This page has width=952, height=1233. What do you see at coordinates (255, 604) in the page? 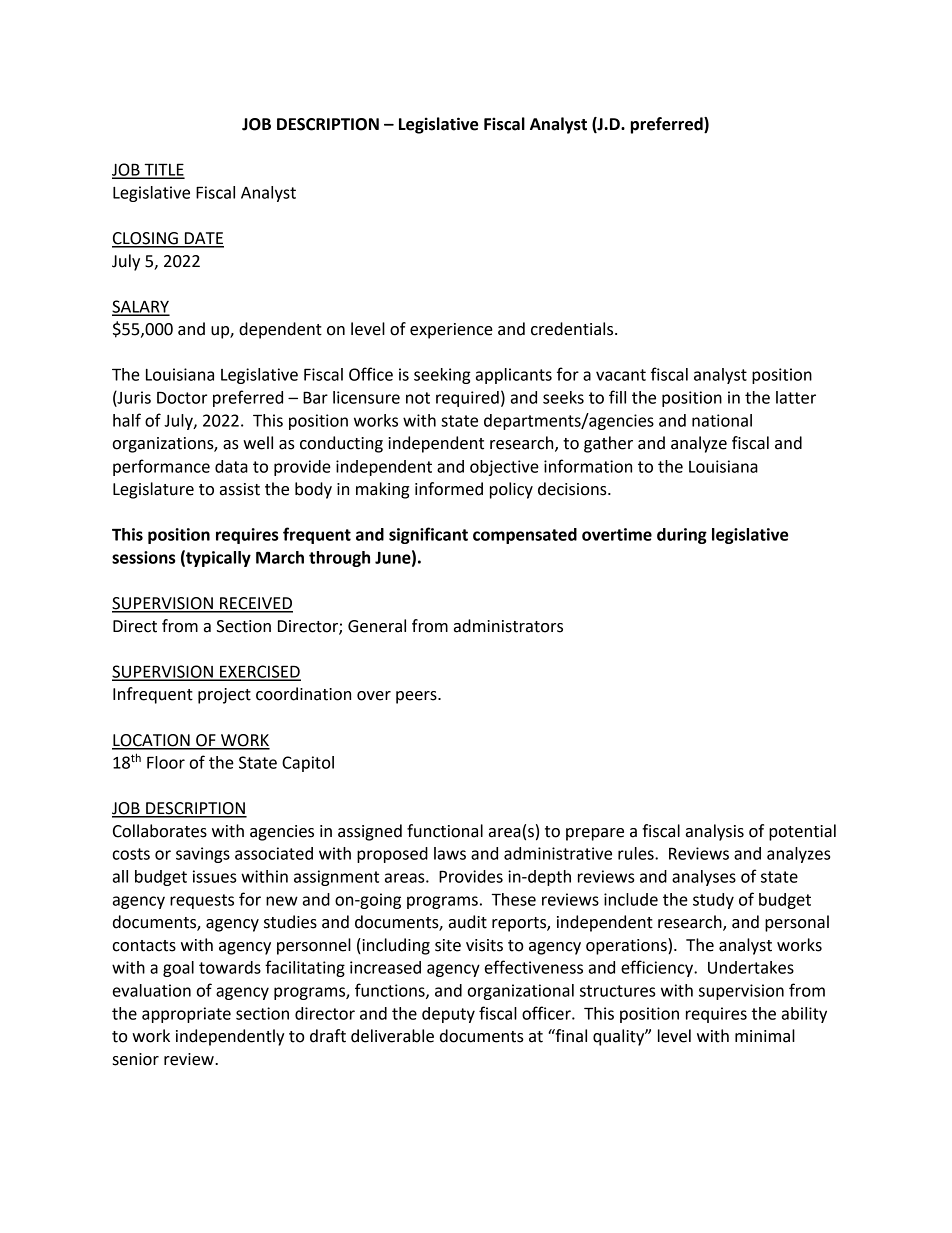
I see `RECEIVED` at bounding box center [255, 604].
